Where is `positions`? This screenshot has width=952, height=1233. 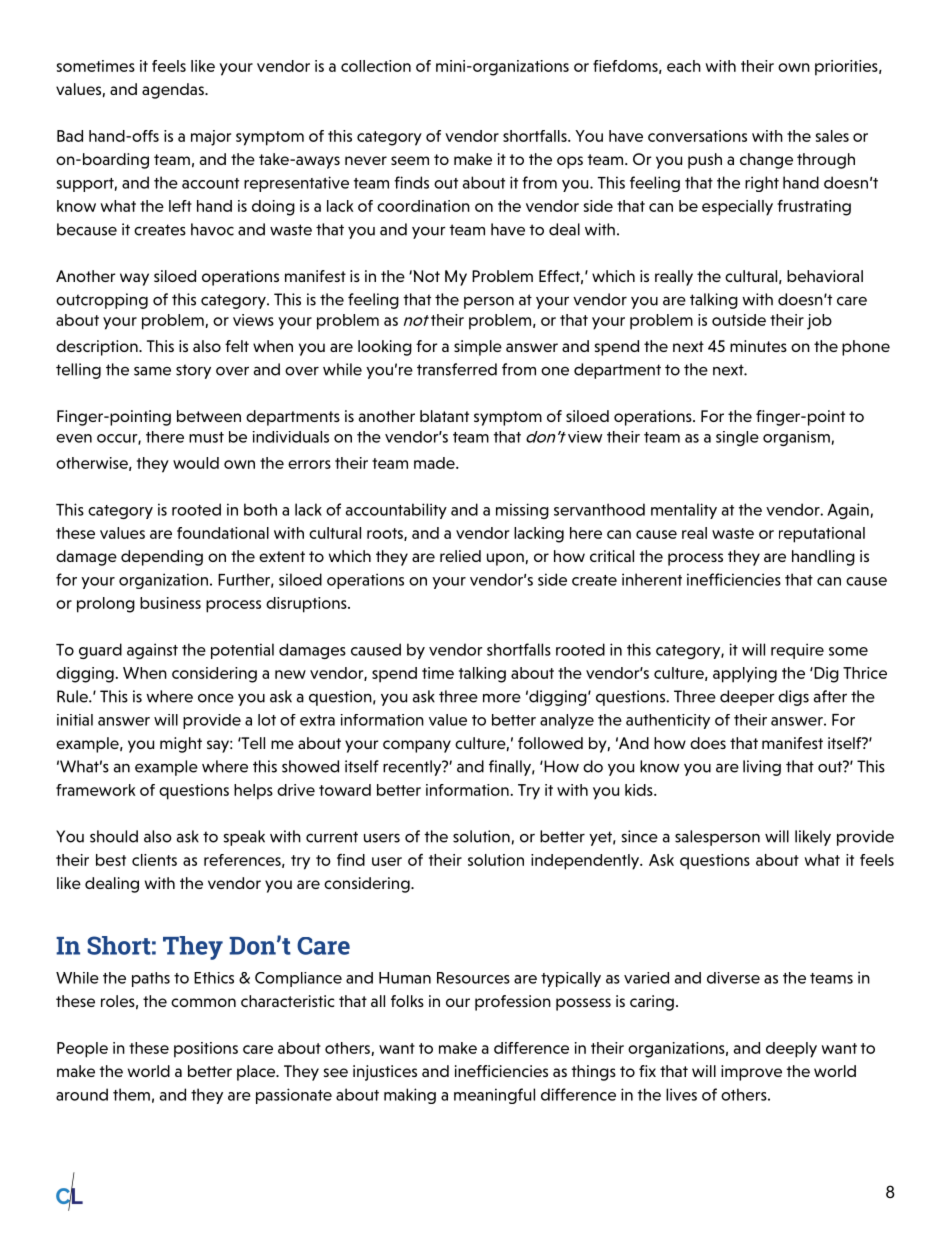
positions is located at coordinates (206, 1050).
